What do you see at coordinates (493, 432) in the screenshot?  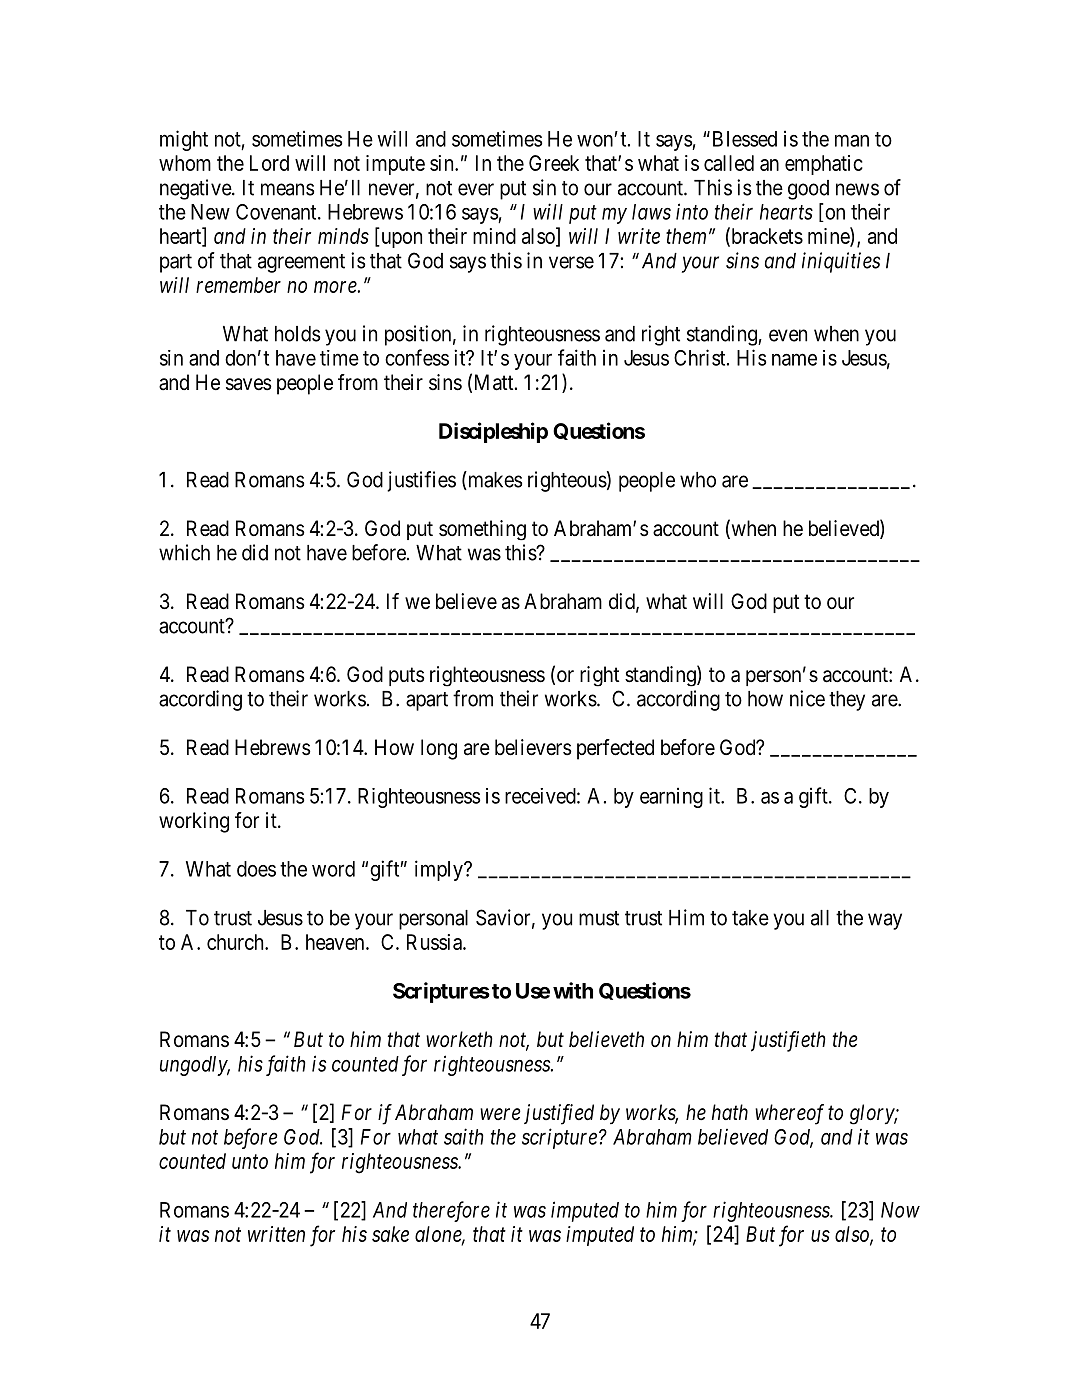 I see `Discipleship` at bounding box center [493, 432].
